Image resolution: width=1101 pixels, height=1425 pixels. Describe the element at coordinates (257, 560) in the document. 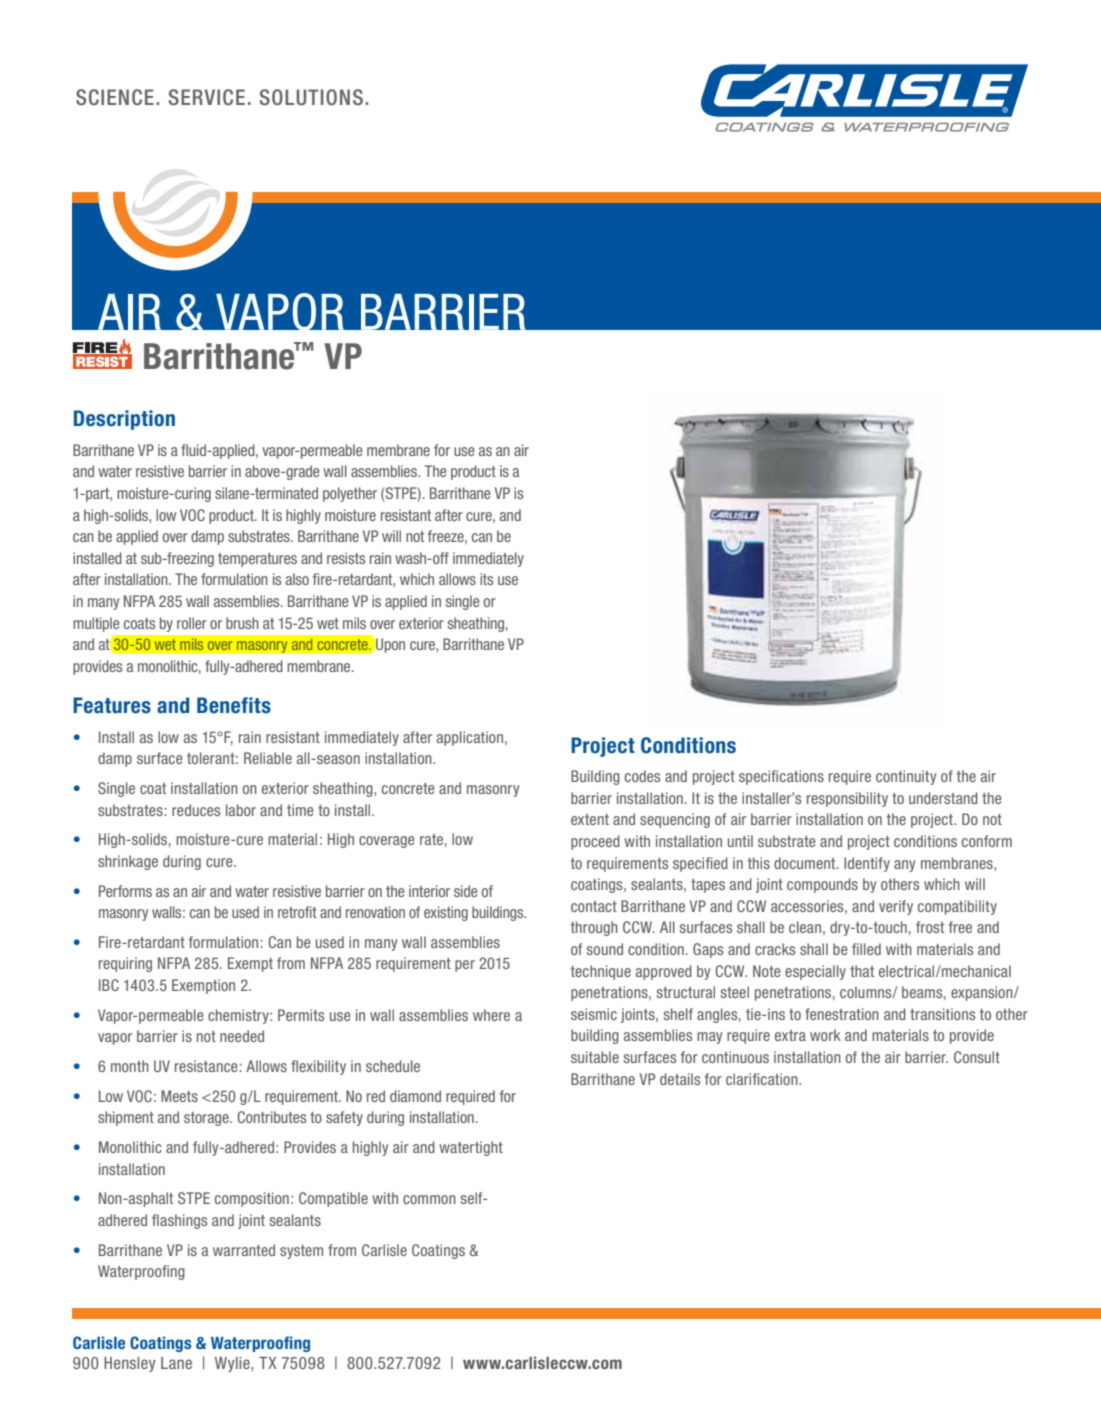

I see `temperatures` at that location.
